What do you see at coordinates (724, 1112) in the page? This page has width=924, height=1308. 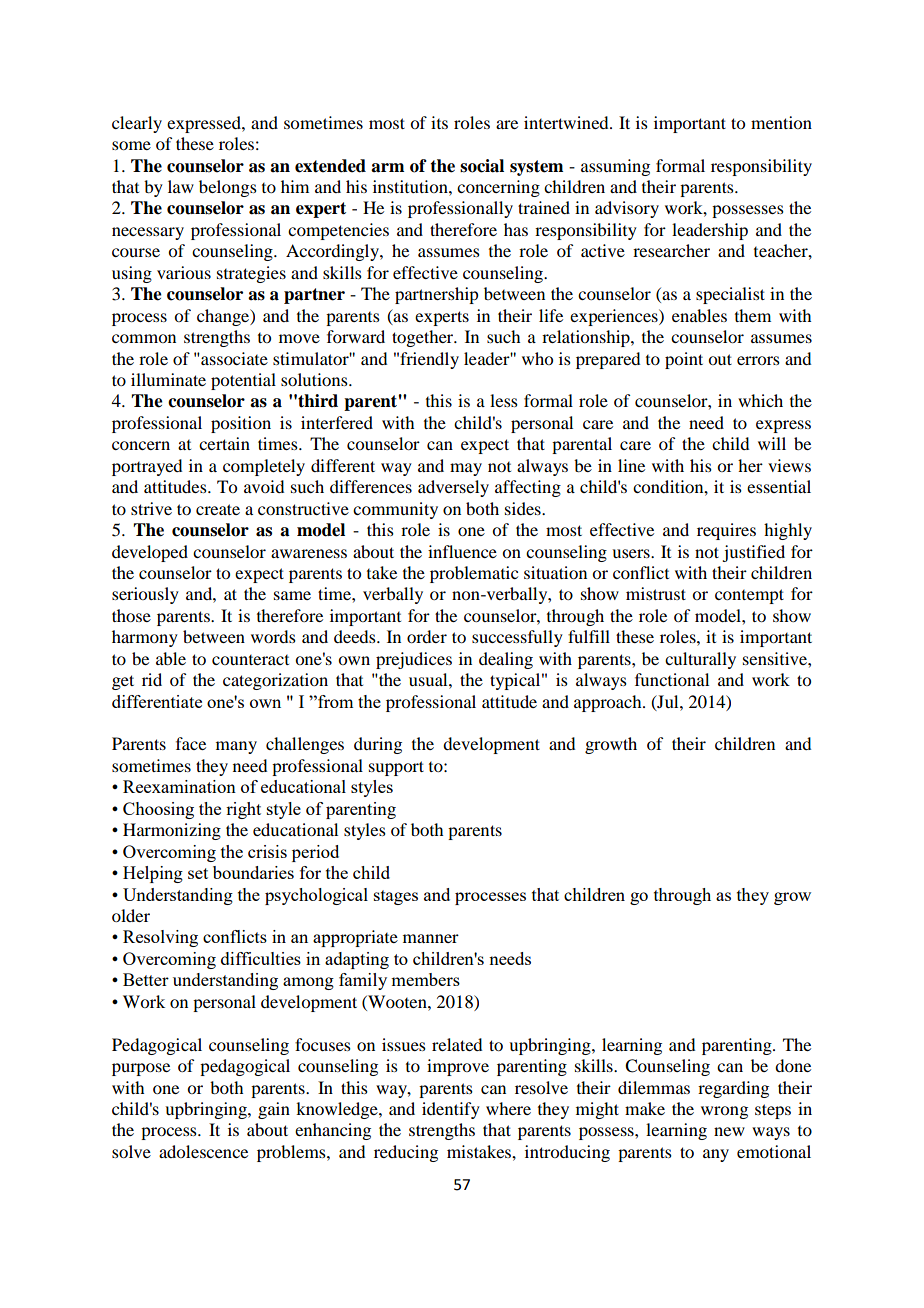 I see `wrong` at bounding box center [724, 1112].
